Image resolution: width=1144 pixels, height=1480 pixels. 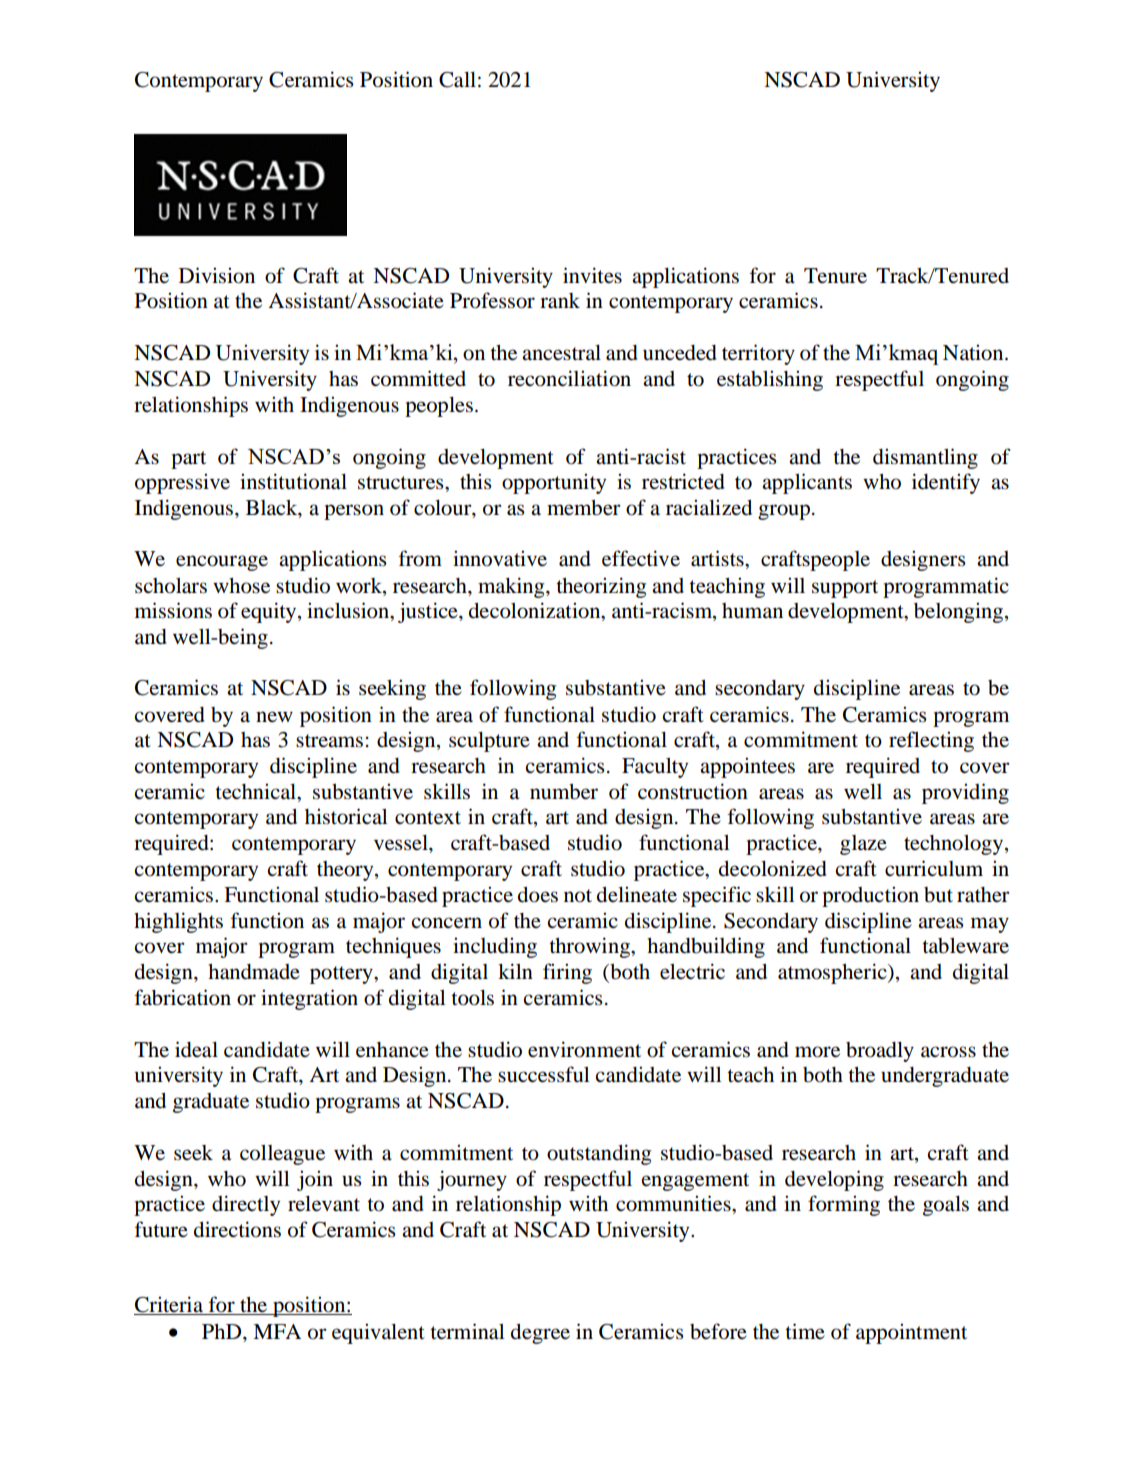 I want to click on Division, so click(x=217, y=275).
